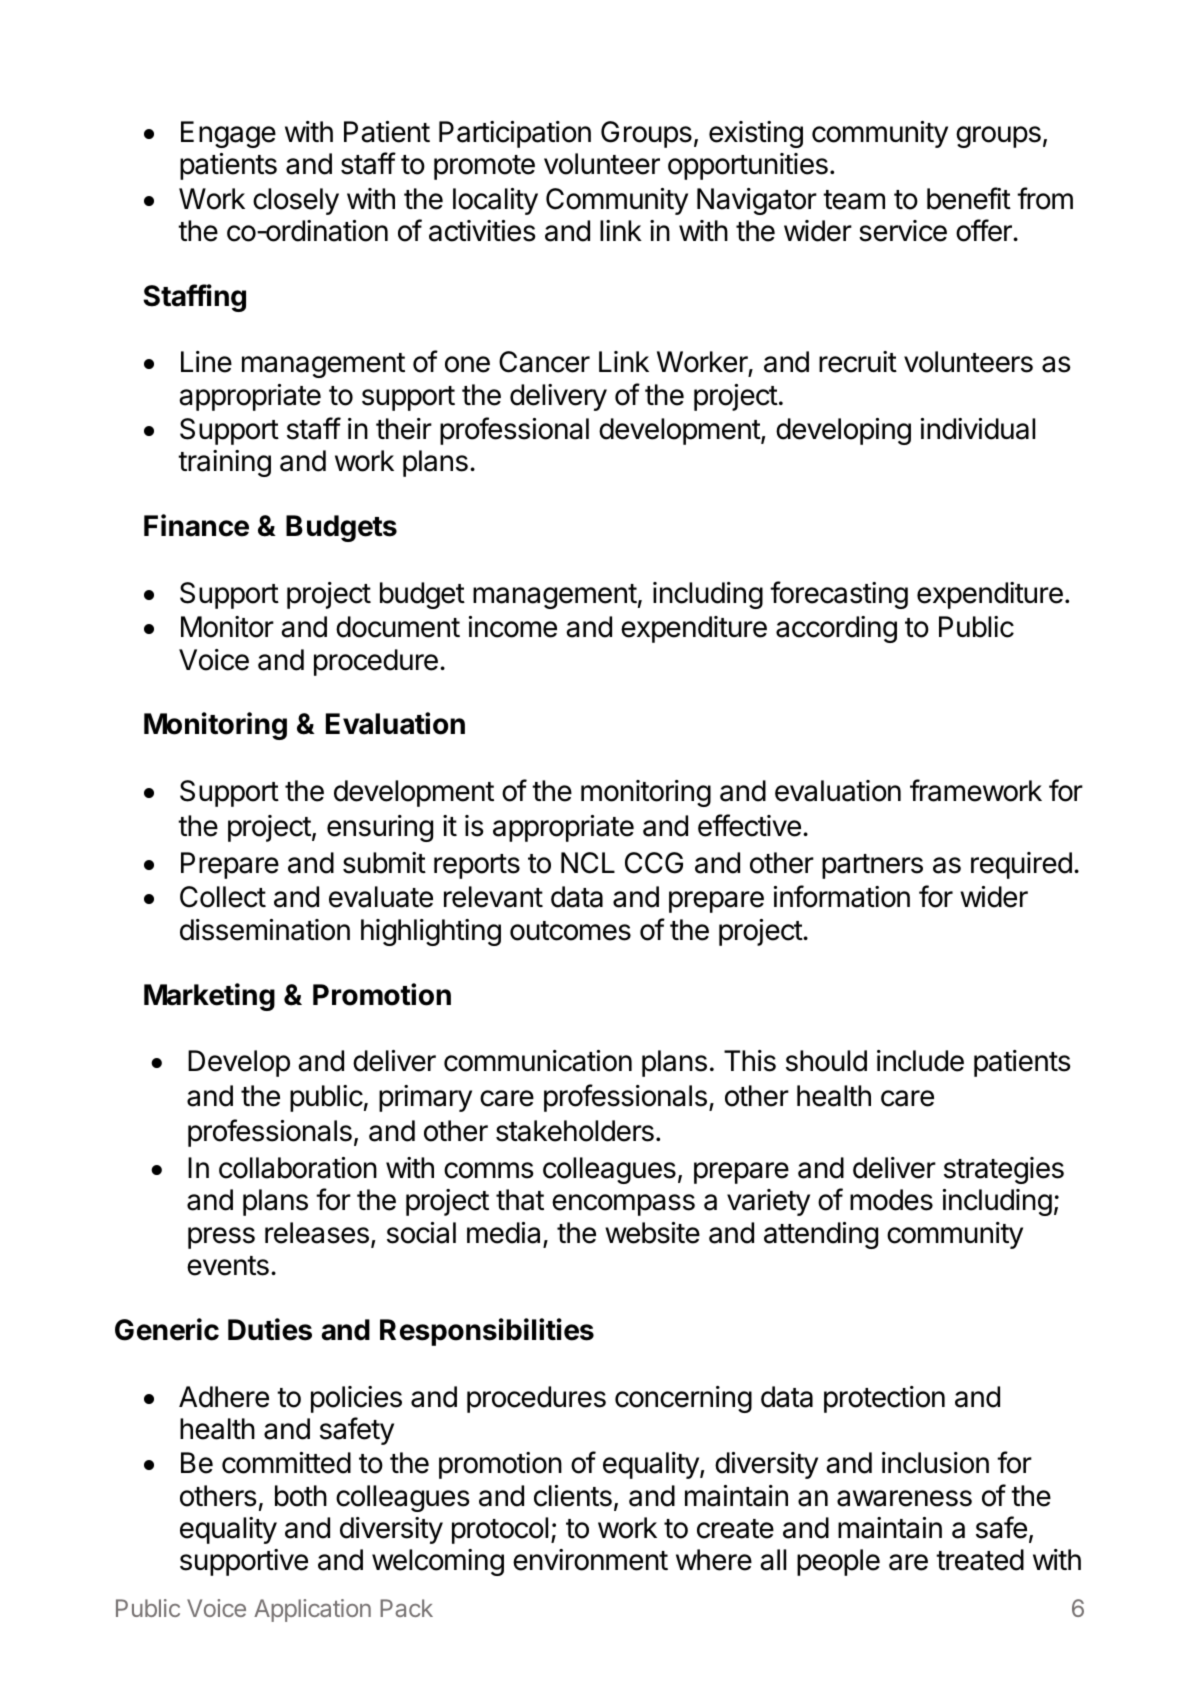 The image size is (1198, 1694). I want to click on include, so click(920, 1061).
